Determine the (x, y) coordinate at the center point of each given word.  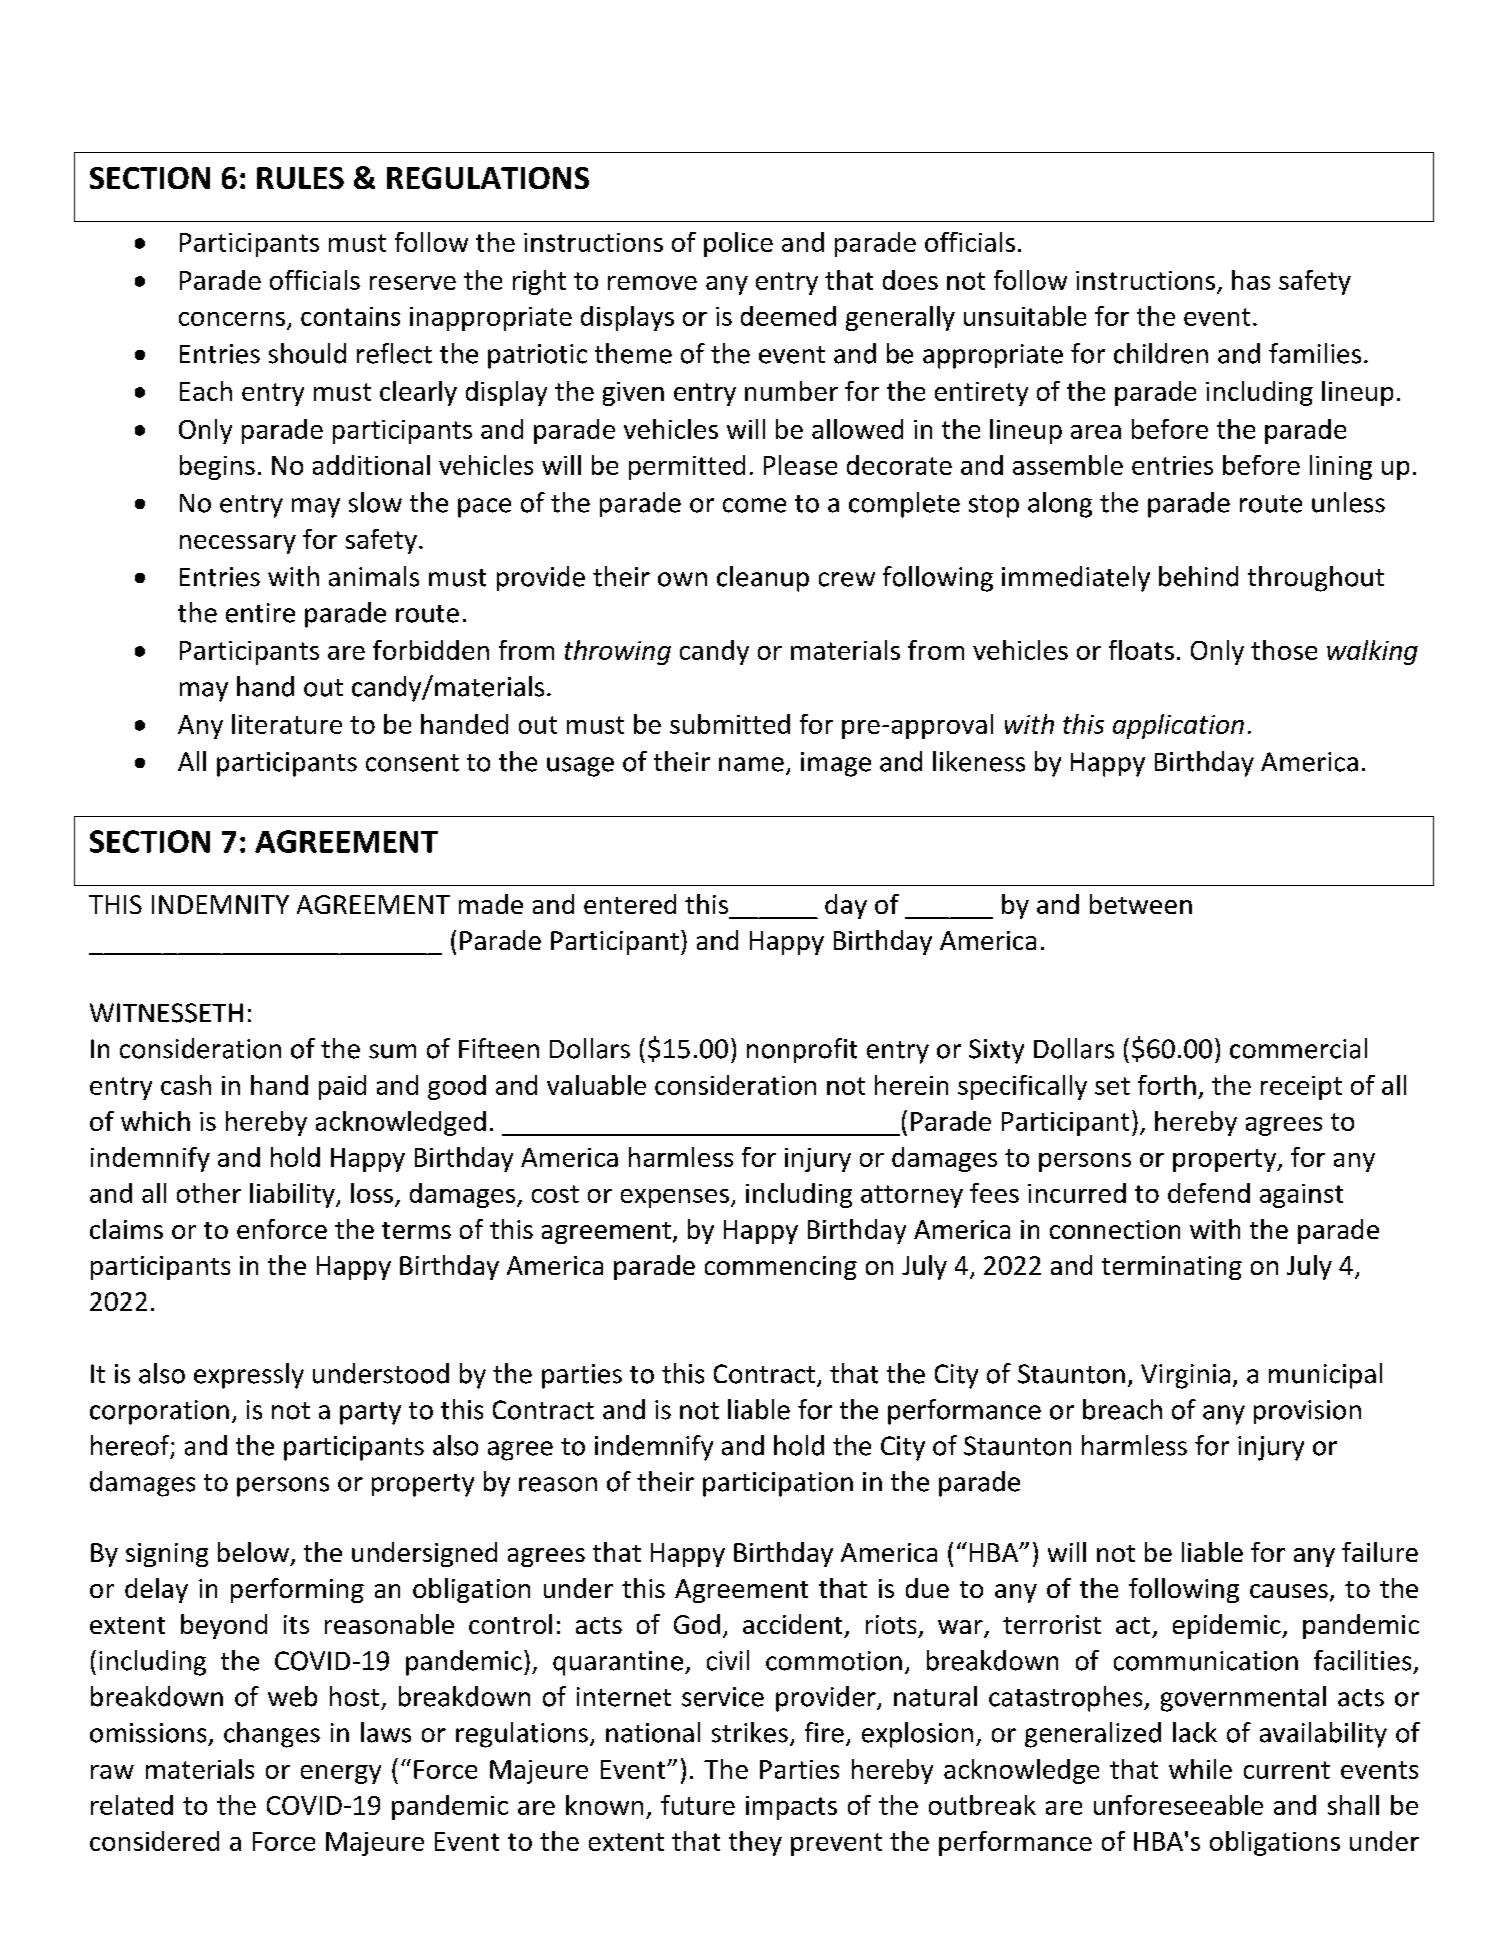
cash (186, 1085)
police (738, 244)
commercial (1298, 1048)
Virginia (1185, 1376)
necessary (238, 544)
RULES (300, 178)
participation (778, 1484)
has (1251, 280)
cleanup (763, 579)
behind (1198, 576)
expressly (249, 1376)
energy (341, 1774)
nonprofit (802, 1050)
